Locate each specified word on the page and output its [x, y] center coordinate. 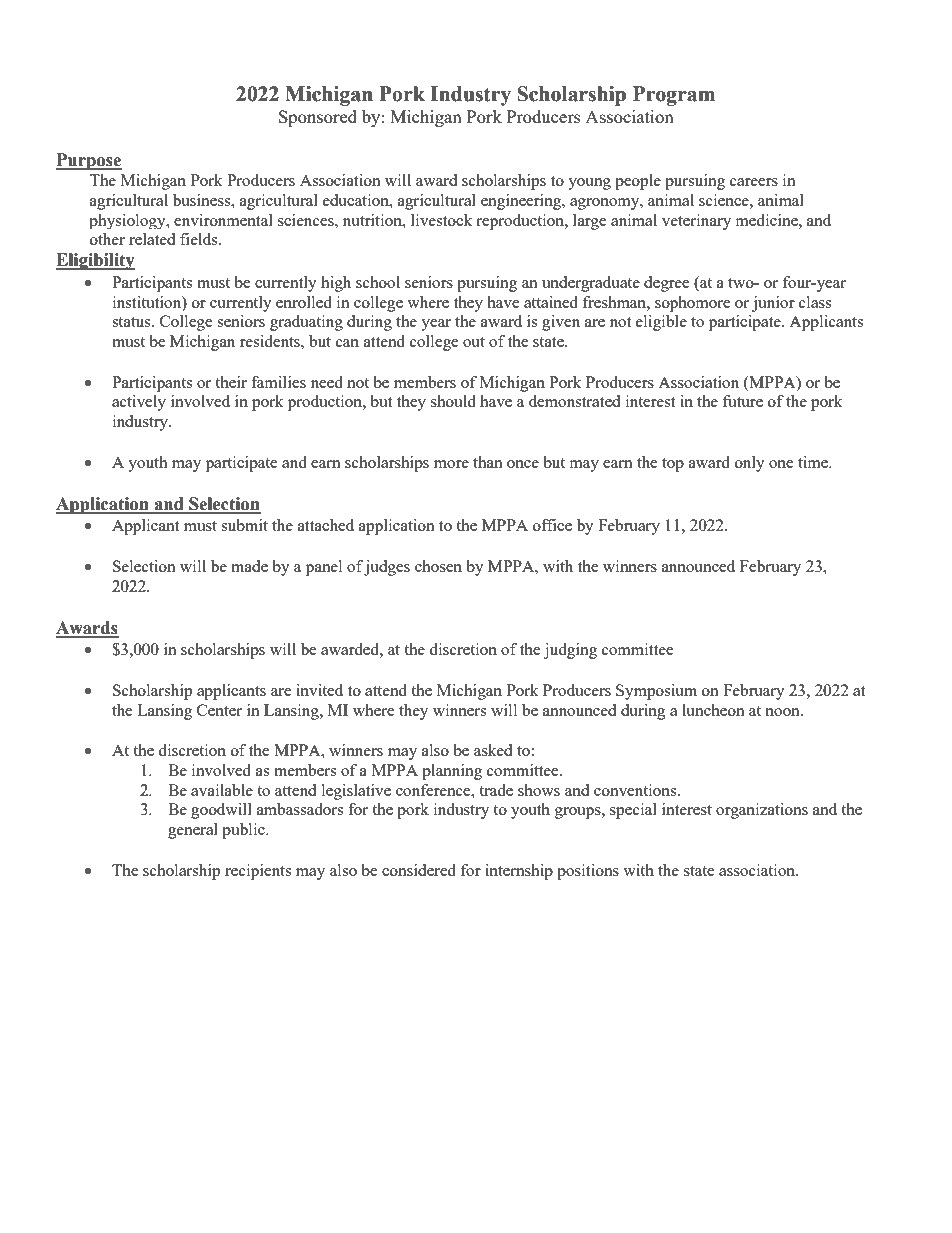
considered [419, 870]
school [378, 282]
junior [773, 304]
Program [674, 96]
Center [219, 710]
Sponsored [318, 118]
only [750, 464]
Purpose [89, 161]
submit [244, 525]
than [488, 462]
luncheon [713, 710]
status [132, 322]
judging [570, 651]
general [193, 831]
